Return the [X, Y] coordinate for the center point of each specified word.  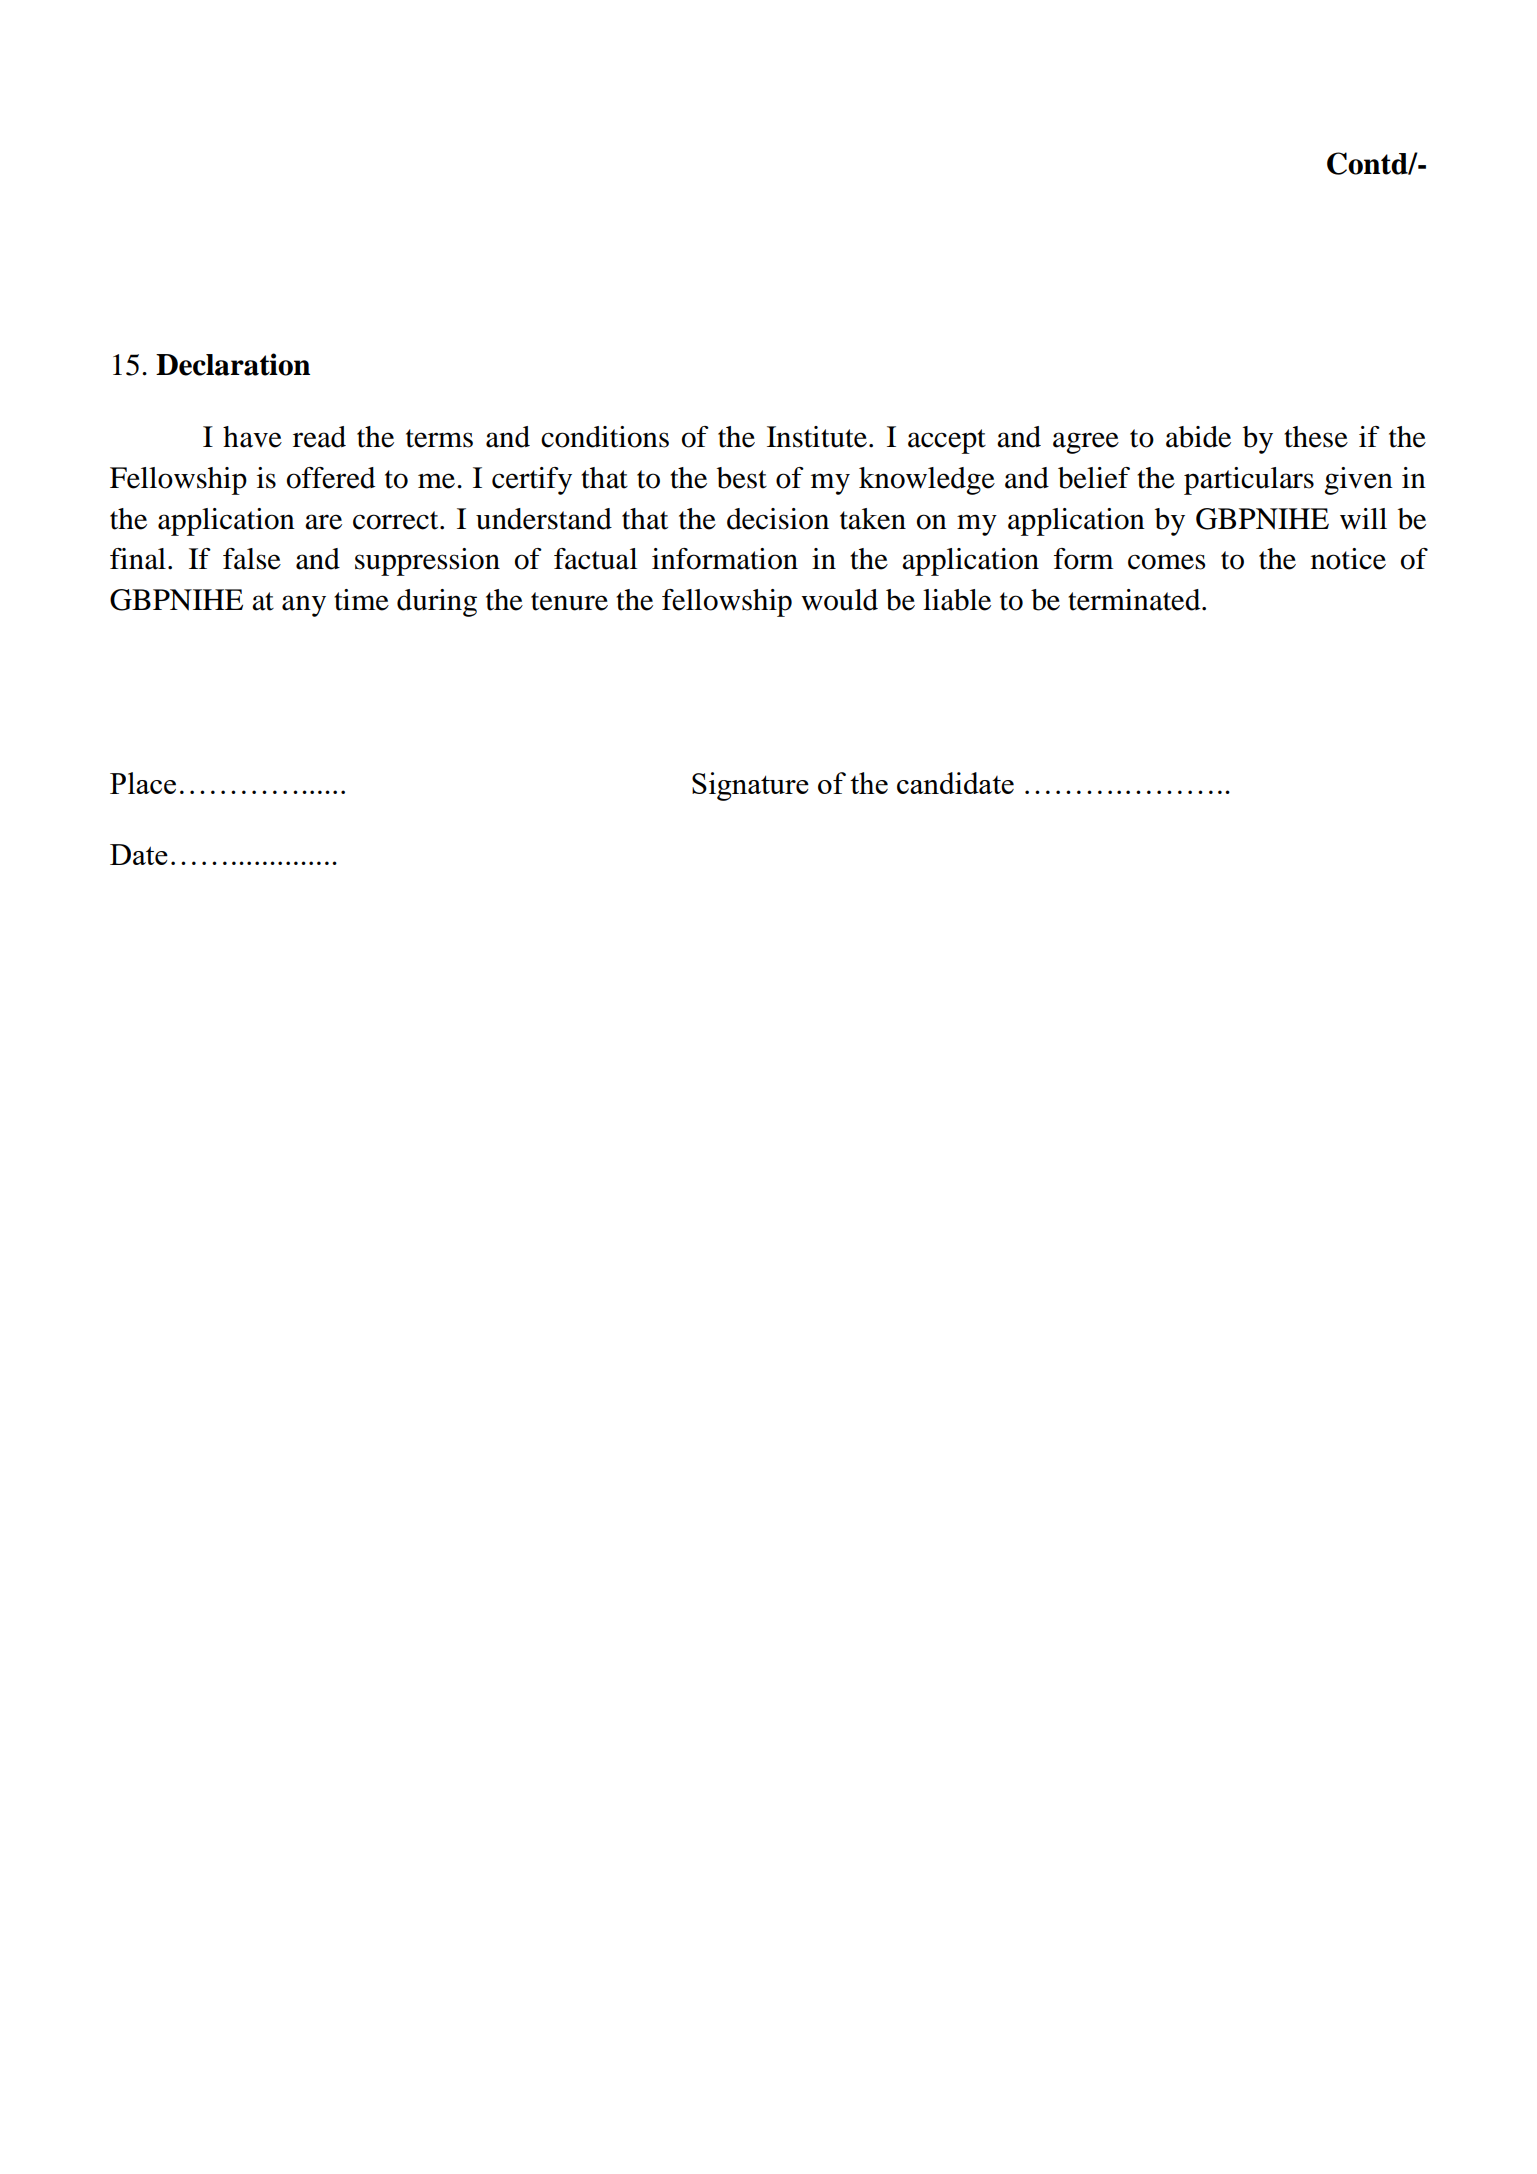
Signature [750, 786]
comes [1167, 562]
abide [1198, 437]
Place [143, 783]
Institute [817, 437]
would [839, 600]
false [252, 559]
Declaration [233, 364]
